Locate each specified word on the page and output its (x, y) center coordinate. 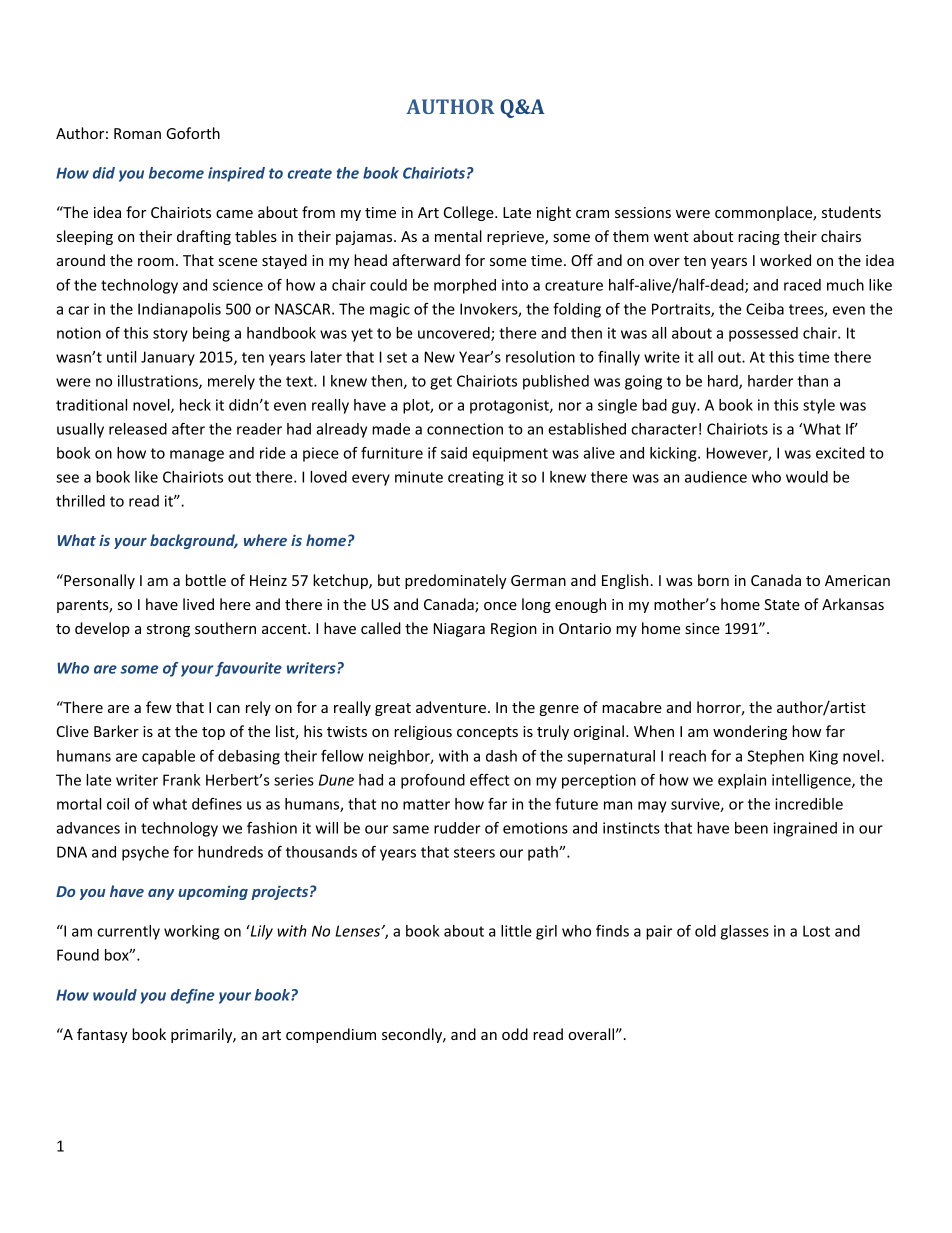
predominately (456, 581)
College (470, 213)
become (176, 173)
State (782, 604)
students (851, 212)
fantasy (102, 1035)
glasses (745, 932)
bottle (206, 580)
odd (515, 1034)
